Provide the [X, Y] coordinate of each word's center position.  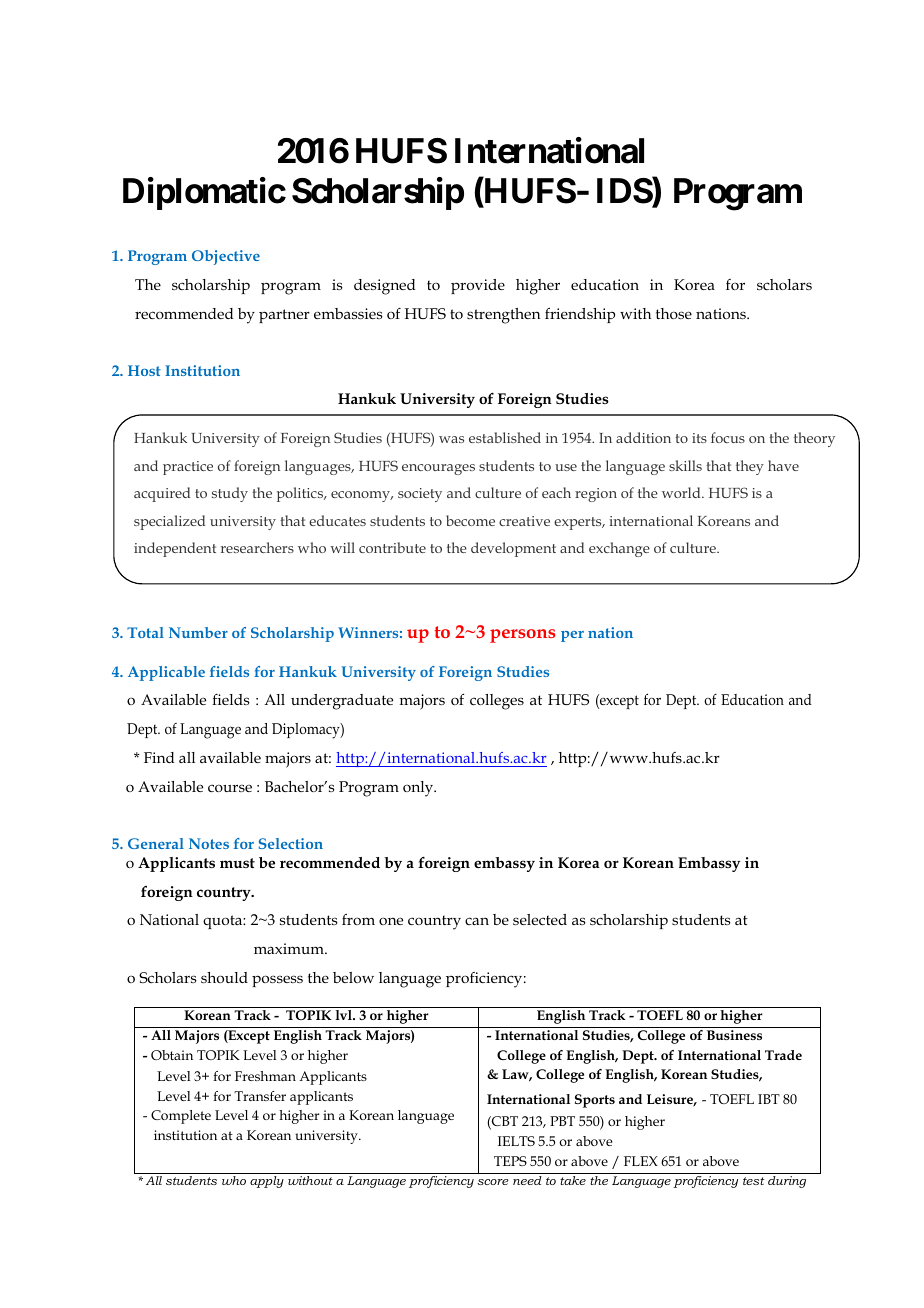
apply [267, 1182]
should [224, 977]
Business [734, 1035]
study [230, 494]
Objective [226, 257]
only [419, 789]
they [750, 467]
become [470, 520]
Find [159, 757]
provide [478, 286]
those [674, 313]
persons [522, 636]
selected [540, 919]
